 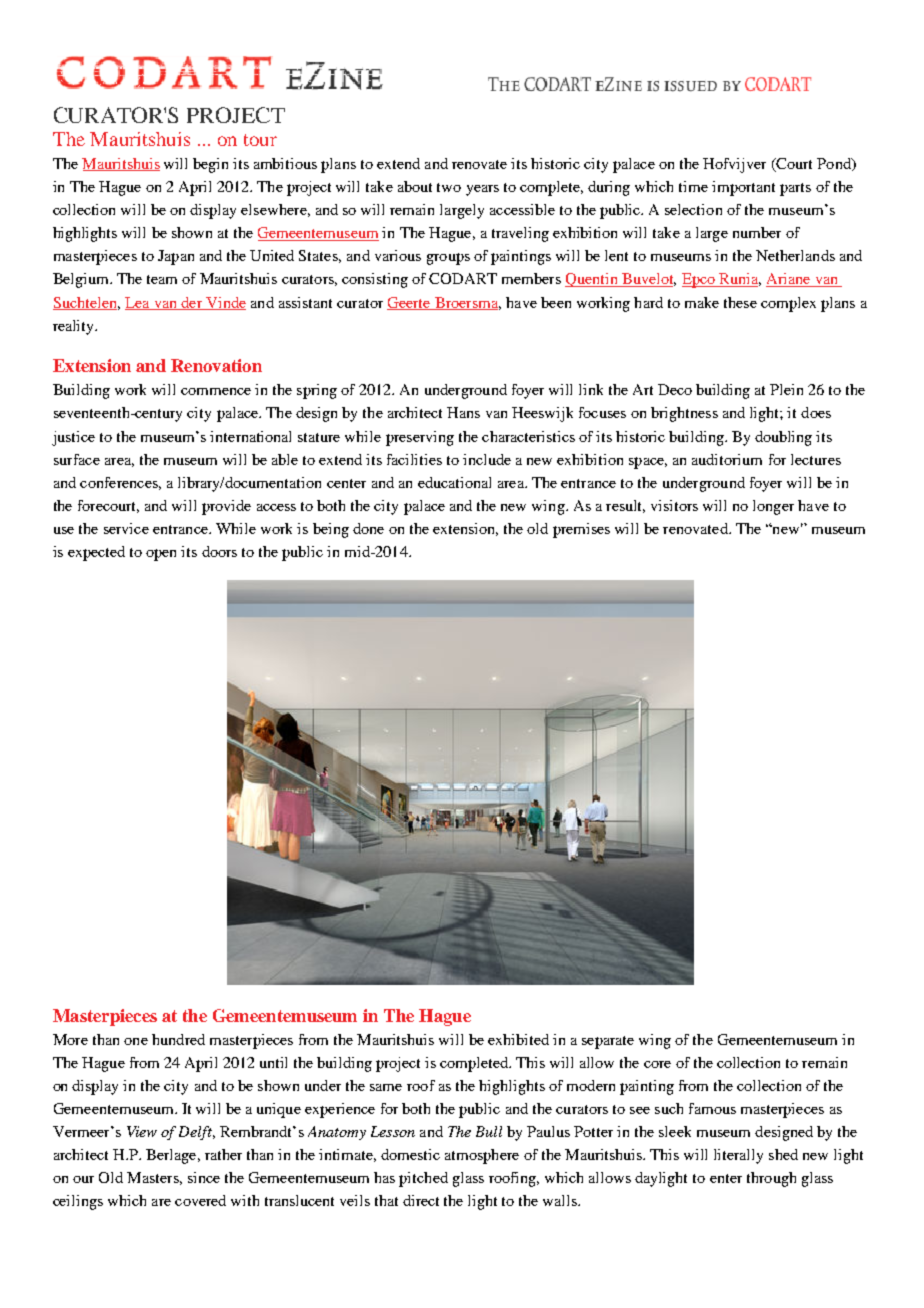 What do you see at coordinates (210, 165) in the image?
I see `begin` at bounding box center [210, 165].
